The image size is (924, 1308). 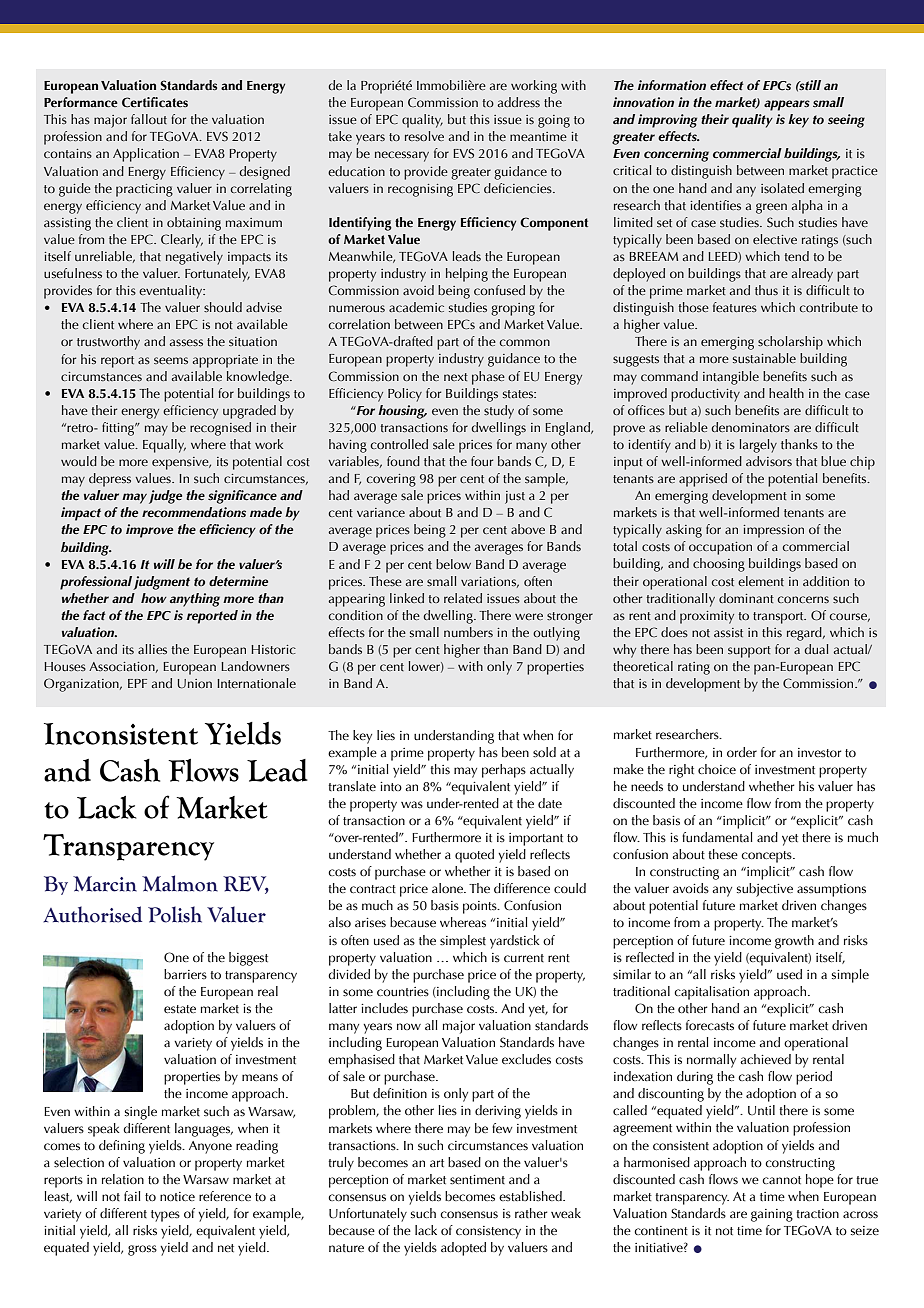 I want to click on judge, so click(x=165, y=497).
